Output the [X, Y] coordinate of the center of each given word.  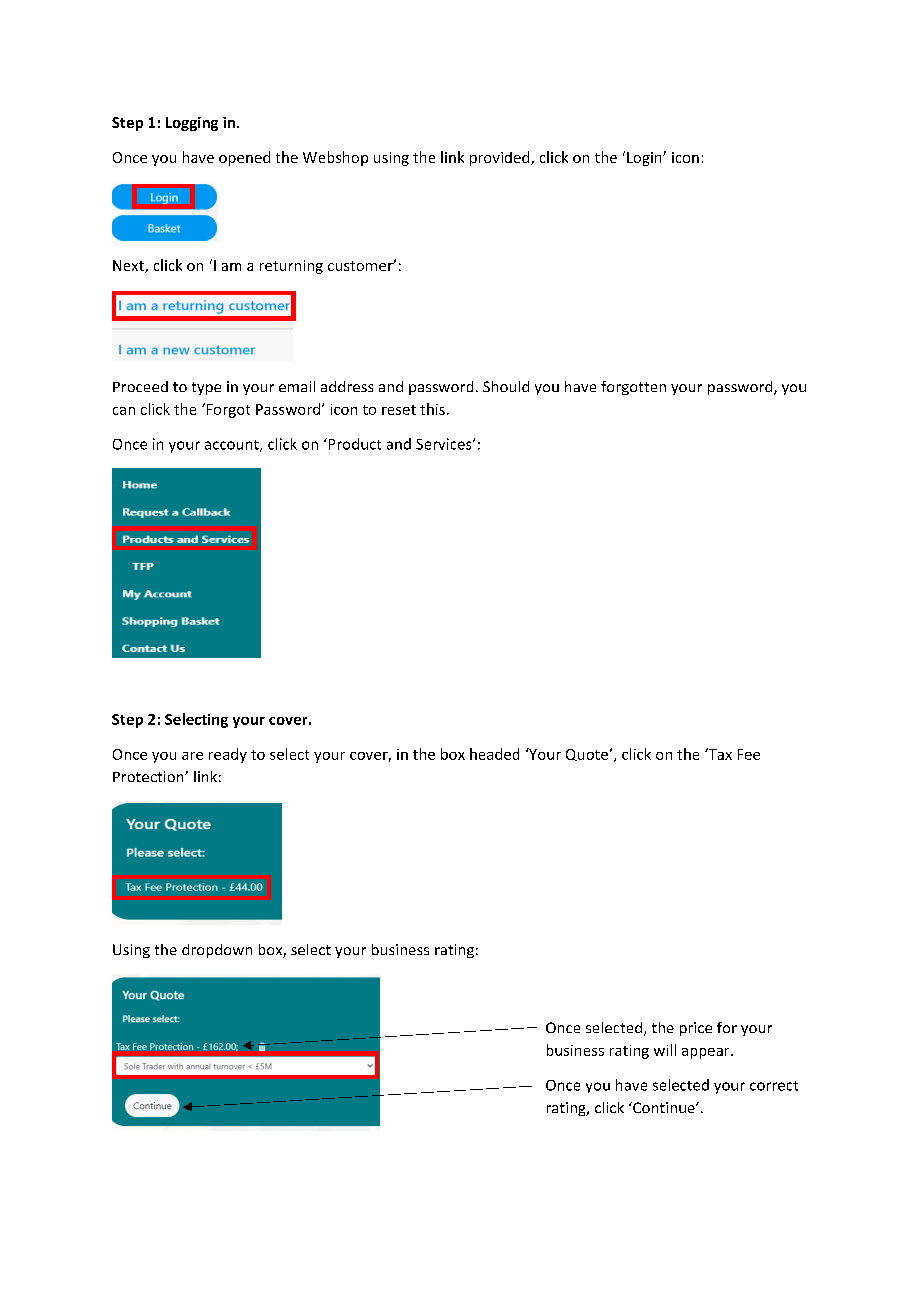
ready [228, 755]
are [192, 756]
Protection [149, 776]
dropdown [217, 951]
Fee [749, 754]
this [432, 409]
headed [494, 754]
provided [501, 158]
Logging [192, 124]
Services [445, 444]
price [696, 1029]
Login [645, 159]
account [233, 446]
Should [506, 386]
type [206, 388]
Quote [587, 755]
